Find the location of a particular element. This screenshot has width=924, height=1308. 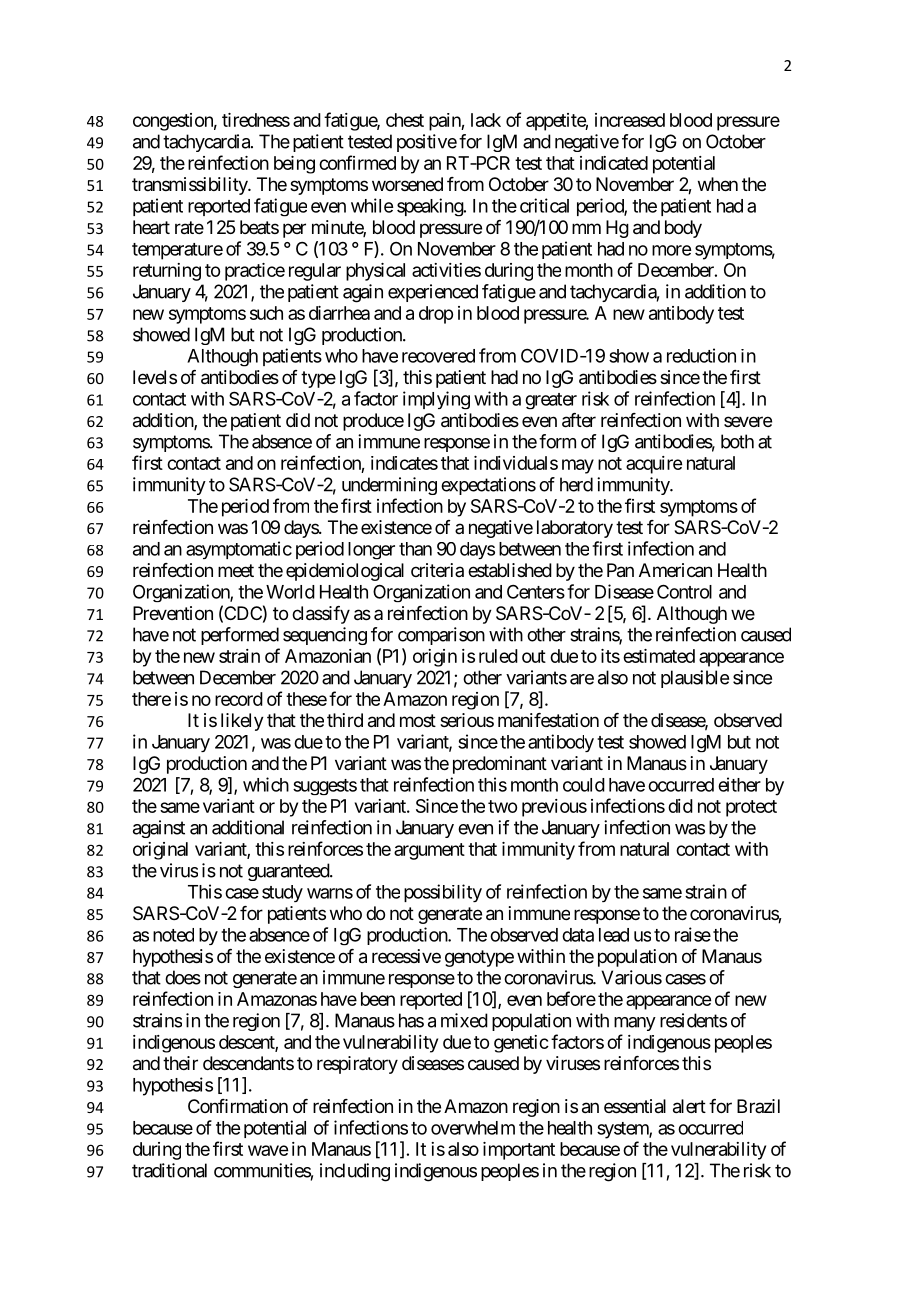

lack is located at coordinates (486, 120).
